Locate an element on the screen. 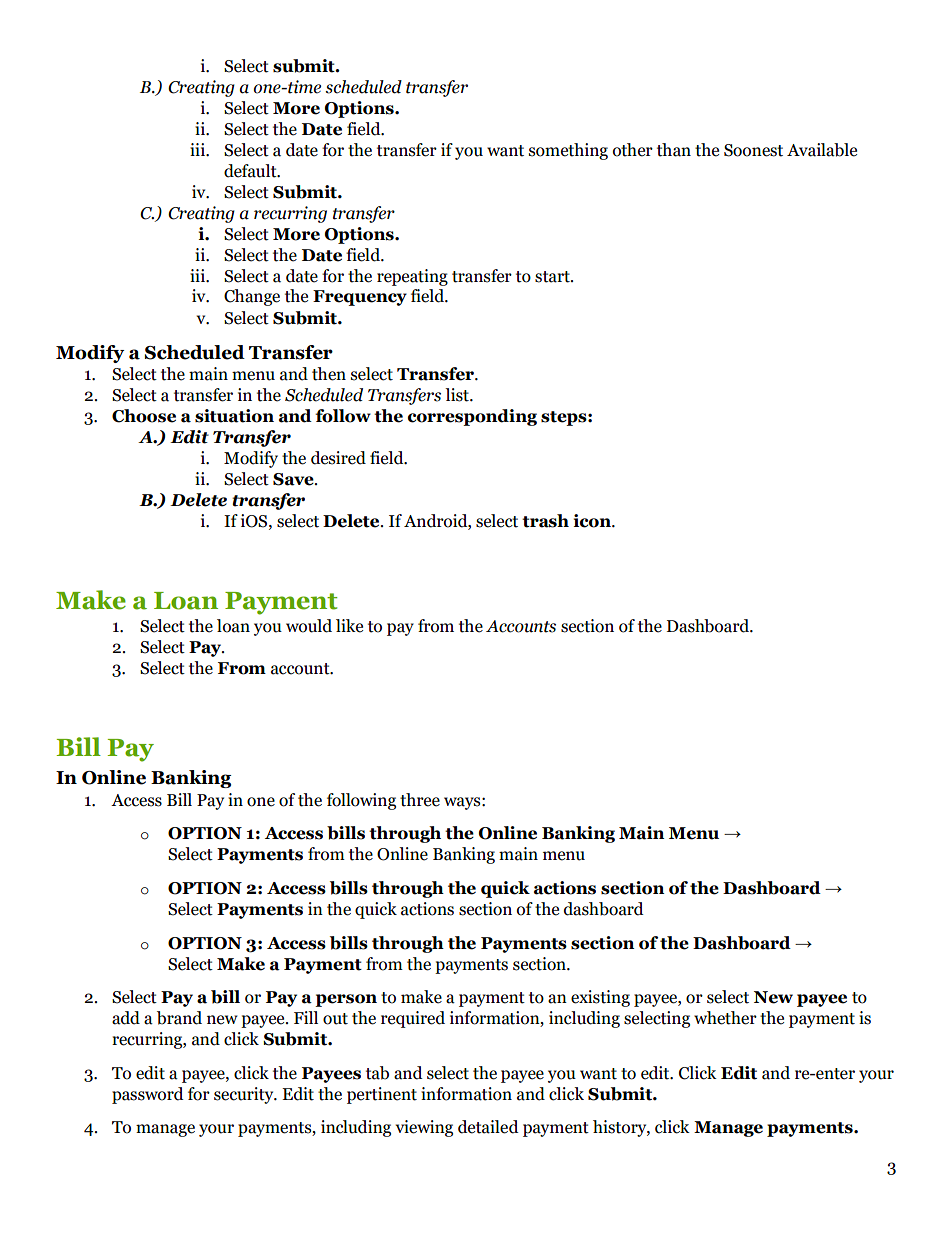 The image size is (952, 1233). situation is located at coordinates (234, 416).
